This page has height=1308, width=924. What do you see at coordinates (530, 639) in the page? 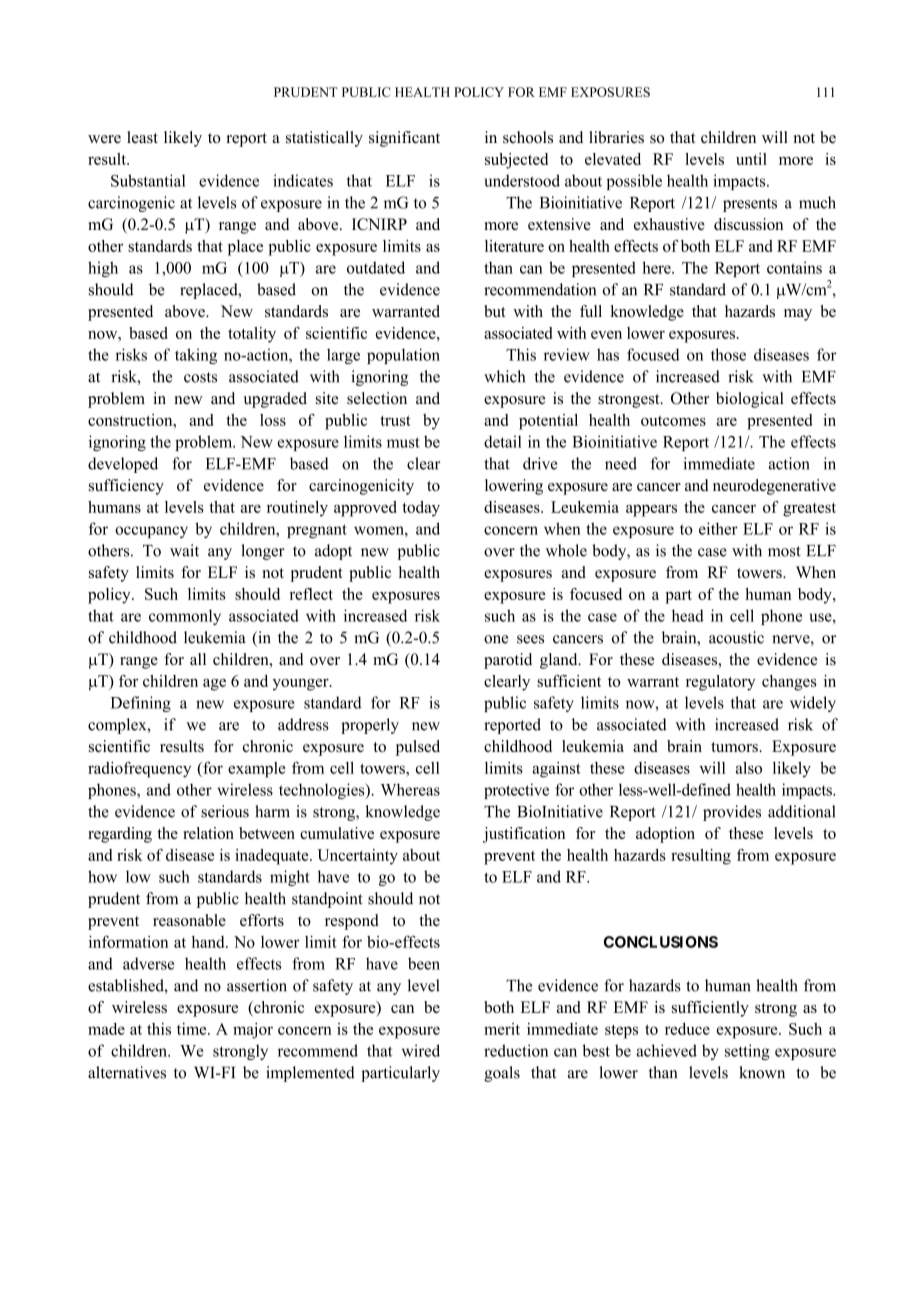
I see `sees` at bounding box center [530, 639].
